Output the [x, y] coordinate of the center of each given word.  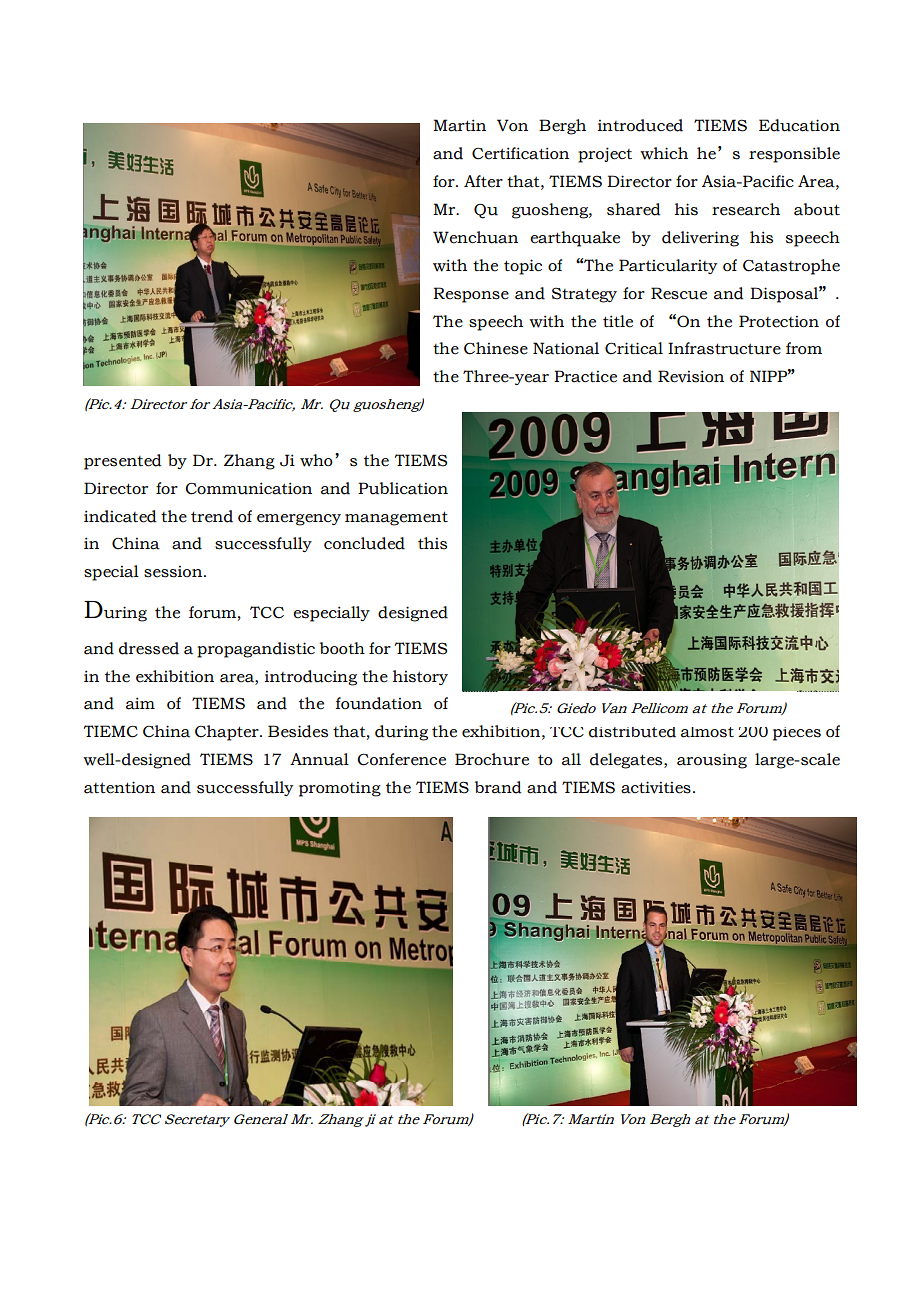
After [483, 181]
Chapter [228, 733]
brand [498, 787]
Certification [520, 153]
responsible [794, 155]
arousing [712, 761]
